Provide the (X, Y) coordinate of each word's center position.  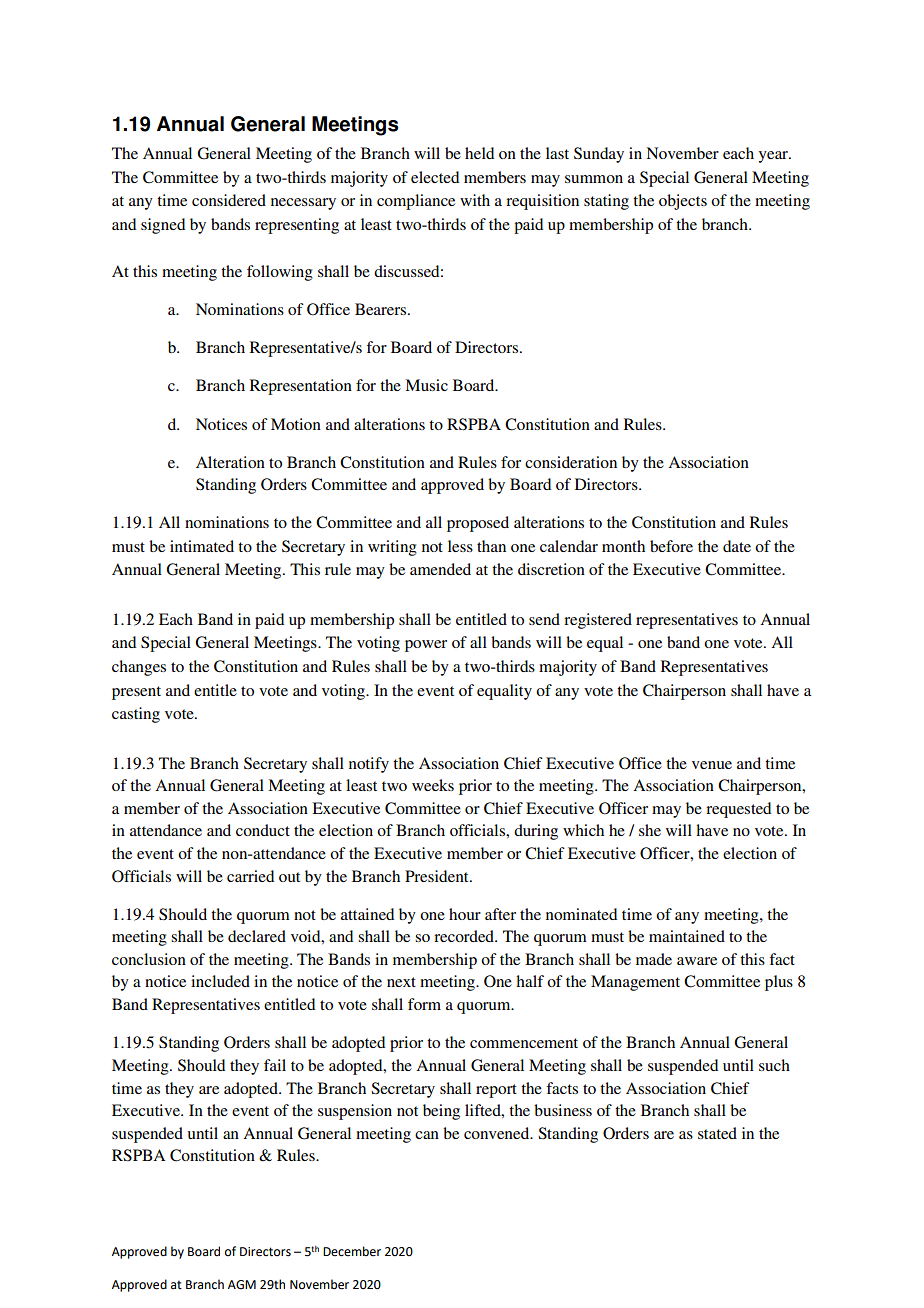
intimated (202, 546)
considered (229, 200)
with (475, 200)
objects (683, 202)
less (460, 546)
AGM (242, 1285)
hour (465, 914)
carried (250, 876)
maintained (687, 936)
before (671, 546)
